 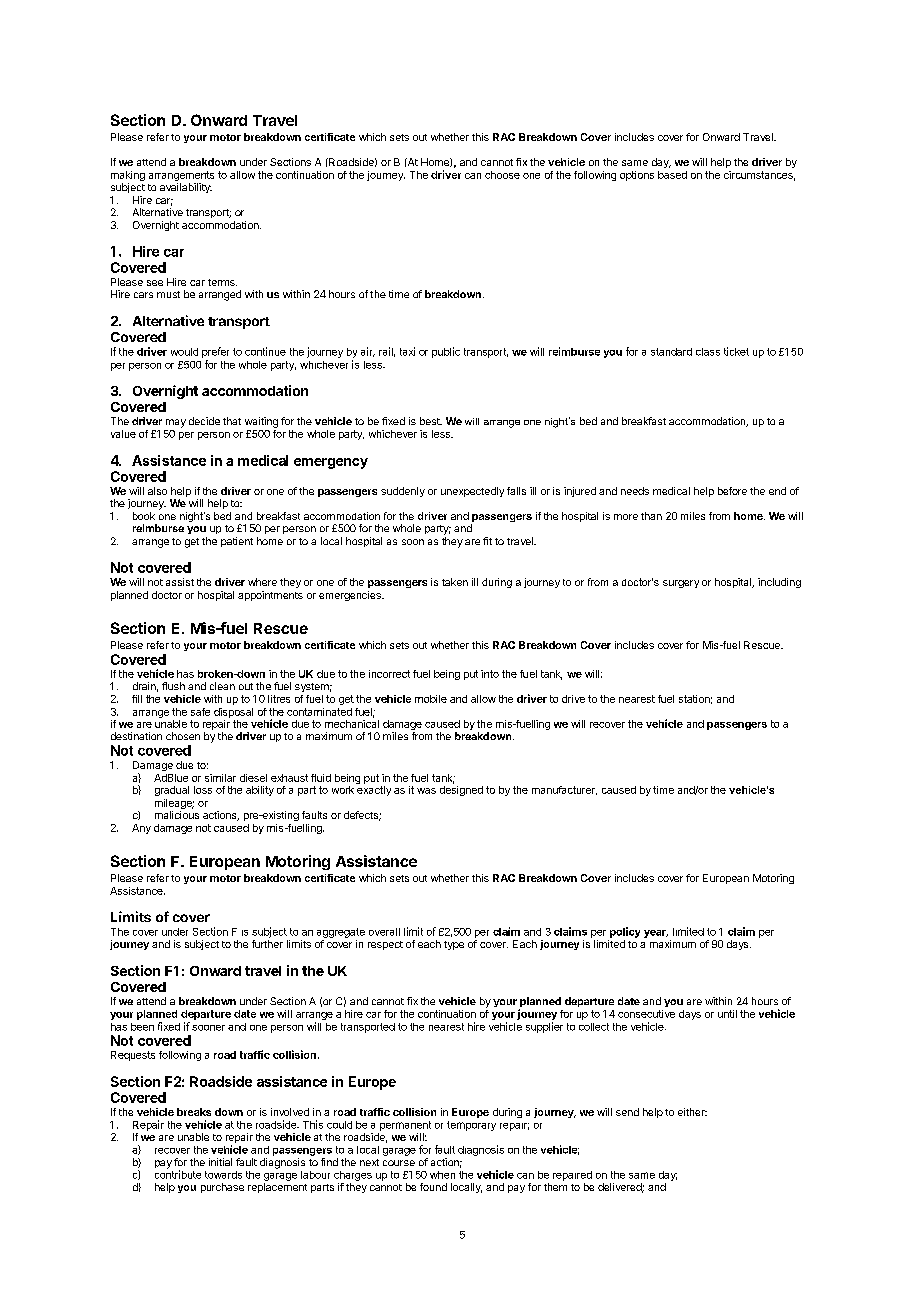 What do you see at coordinates (431, 421) in the screenshot?
I see `best` at bounding box center [431, 421].
